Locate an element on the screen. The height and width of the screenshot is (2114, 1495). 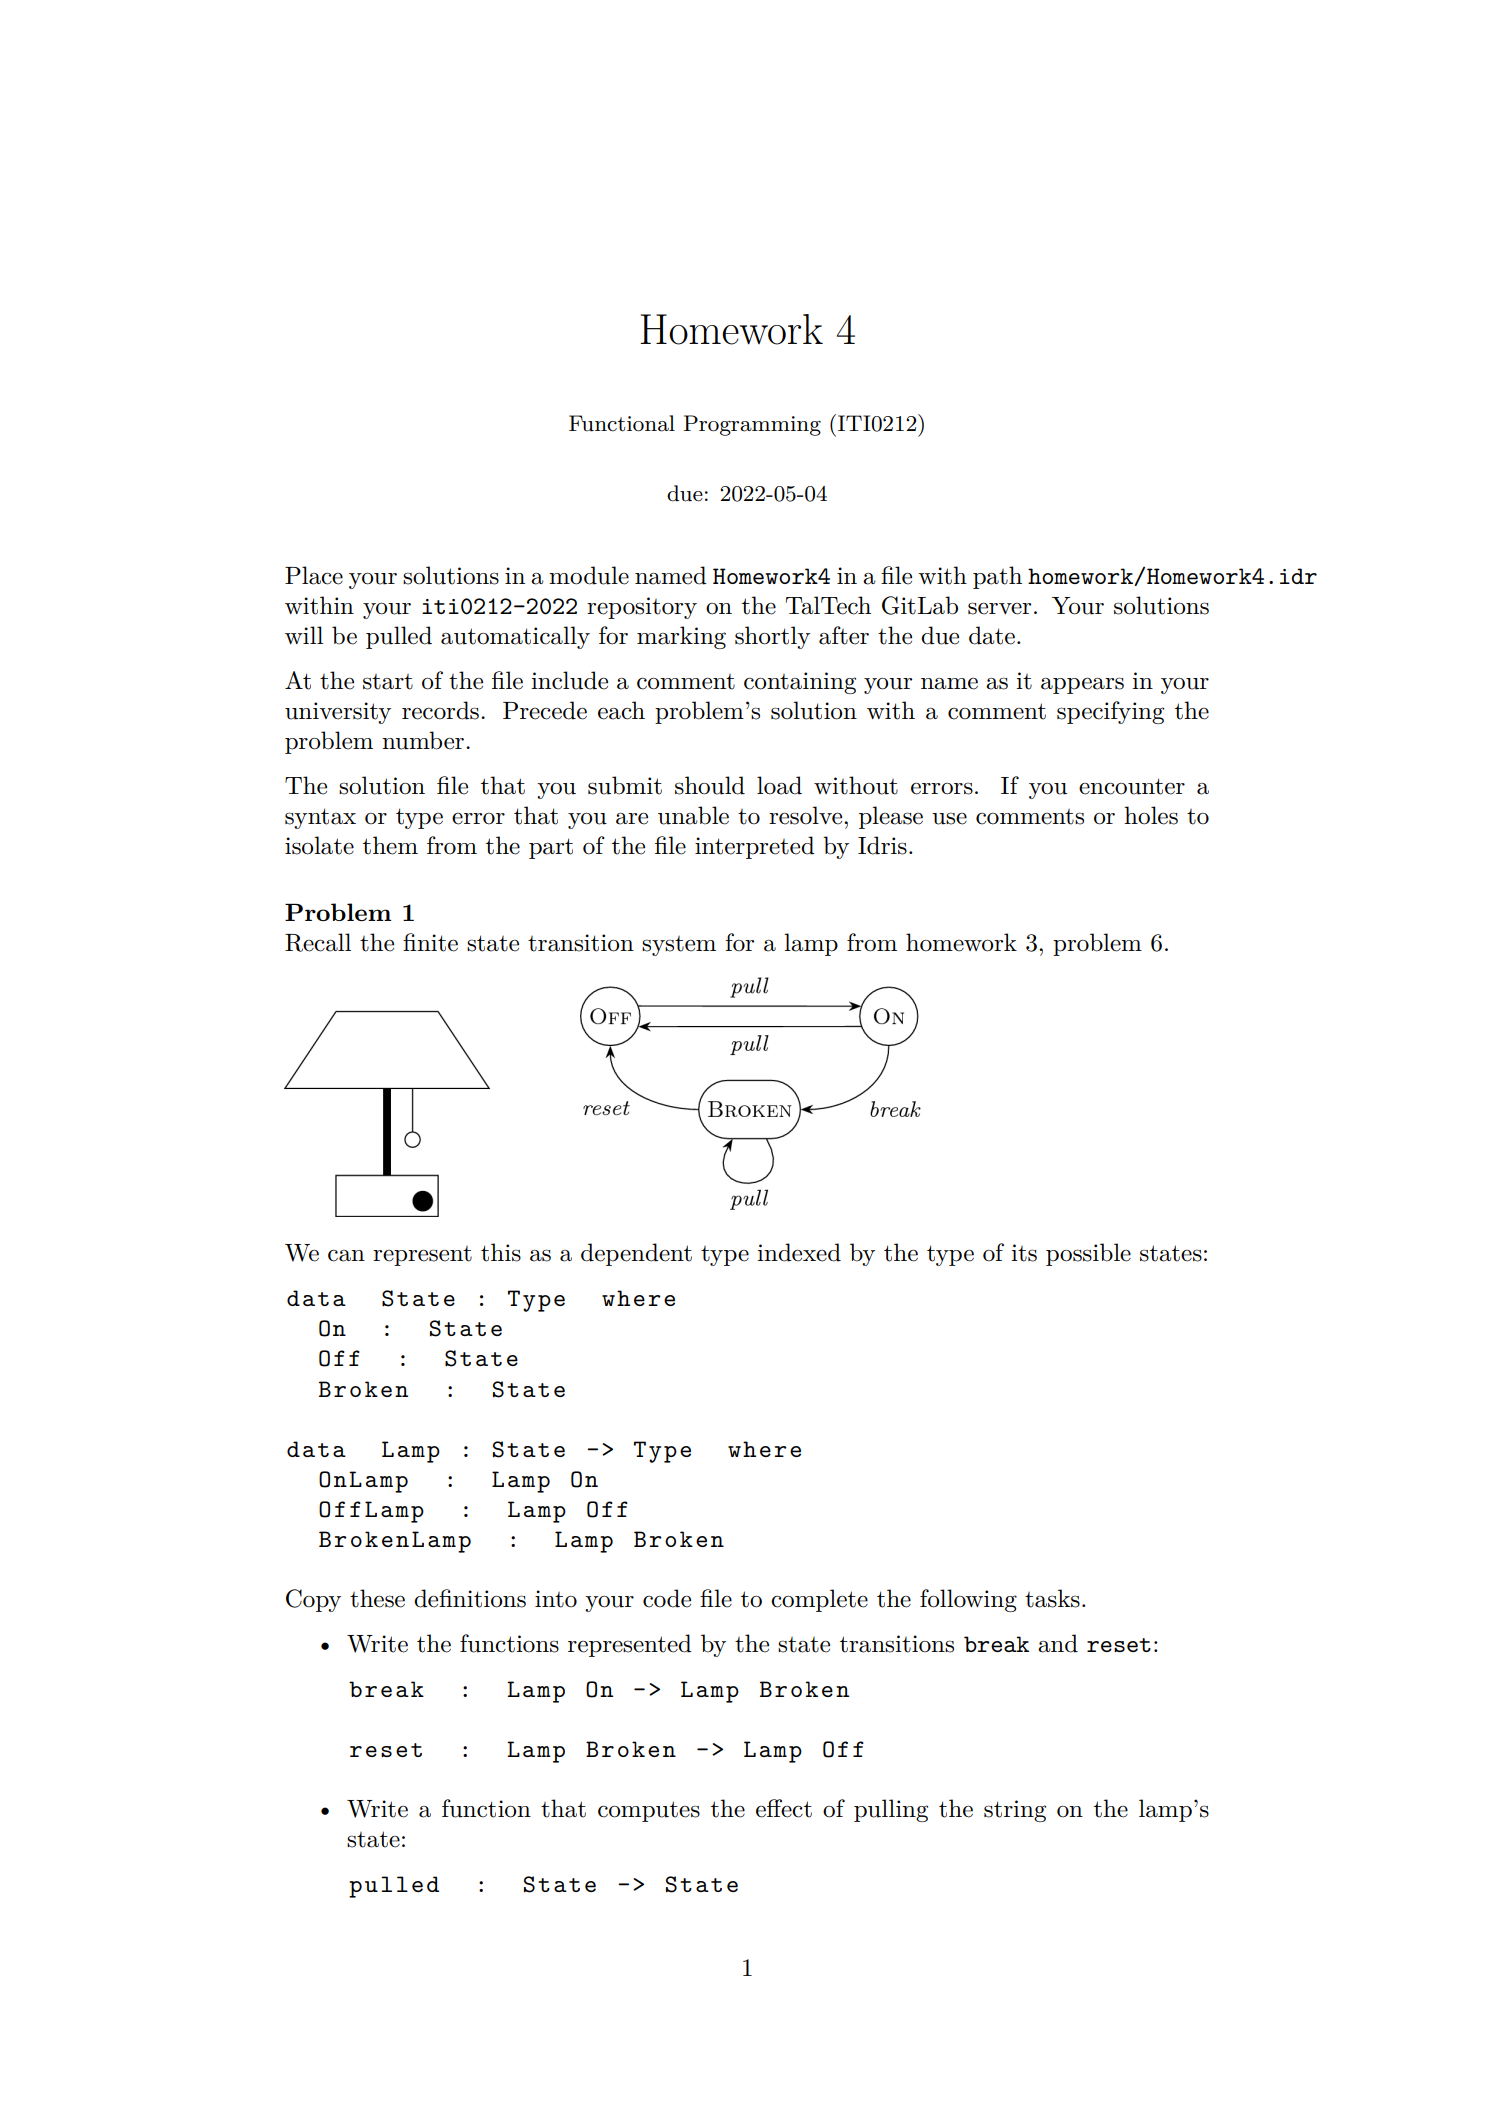
code is located at coordinates (667, 1598).
